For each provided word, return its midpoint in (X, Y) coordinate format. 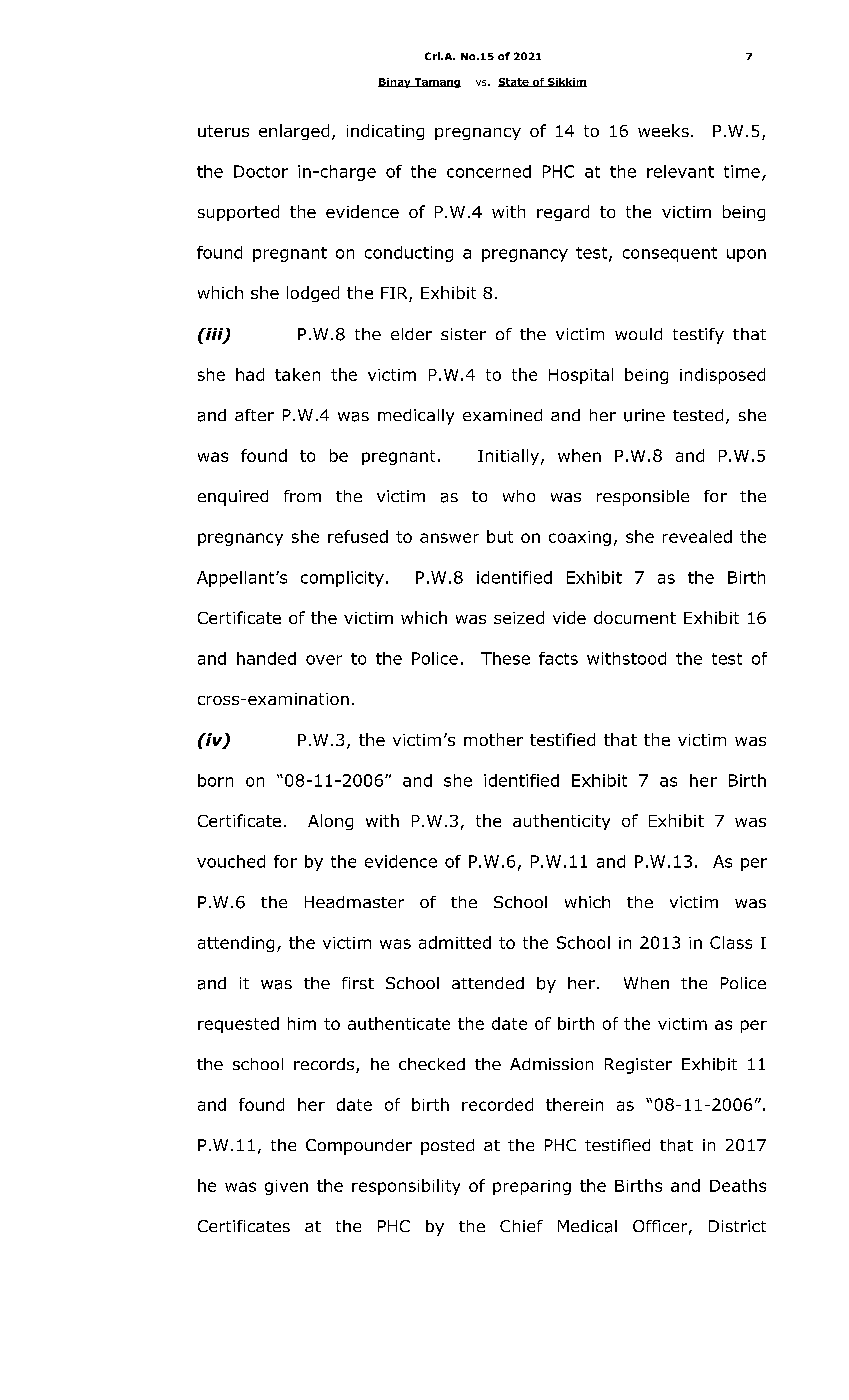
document (635, 617)
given (286, 1187)
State (514, 82)
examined (502, 415)
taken (297, 374)
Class (731, 942)
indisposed (722, 376)
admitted (455, 942)
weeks (663, 130)
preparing (532, 1187)
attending (236, 944)
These (505, 658)
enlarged (294, 132)
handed (266, 658)
